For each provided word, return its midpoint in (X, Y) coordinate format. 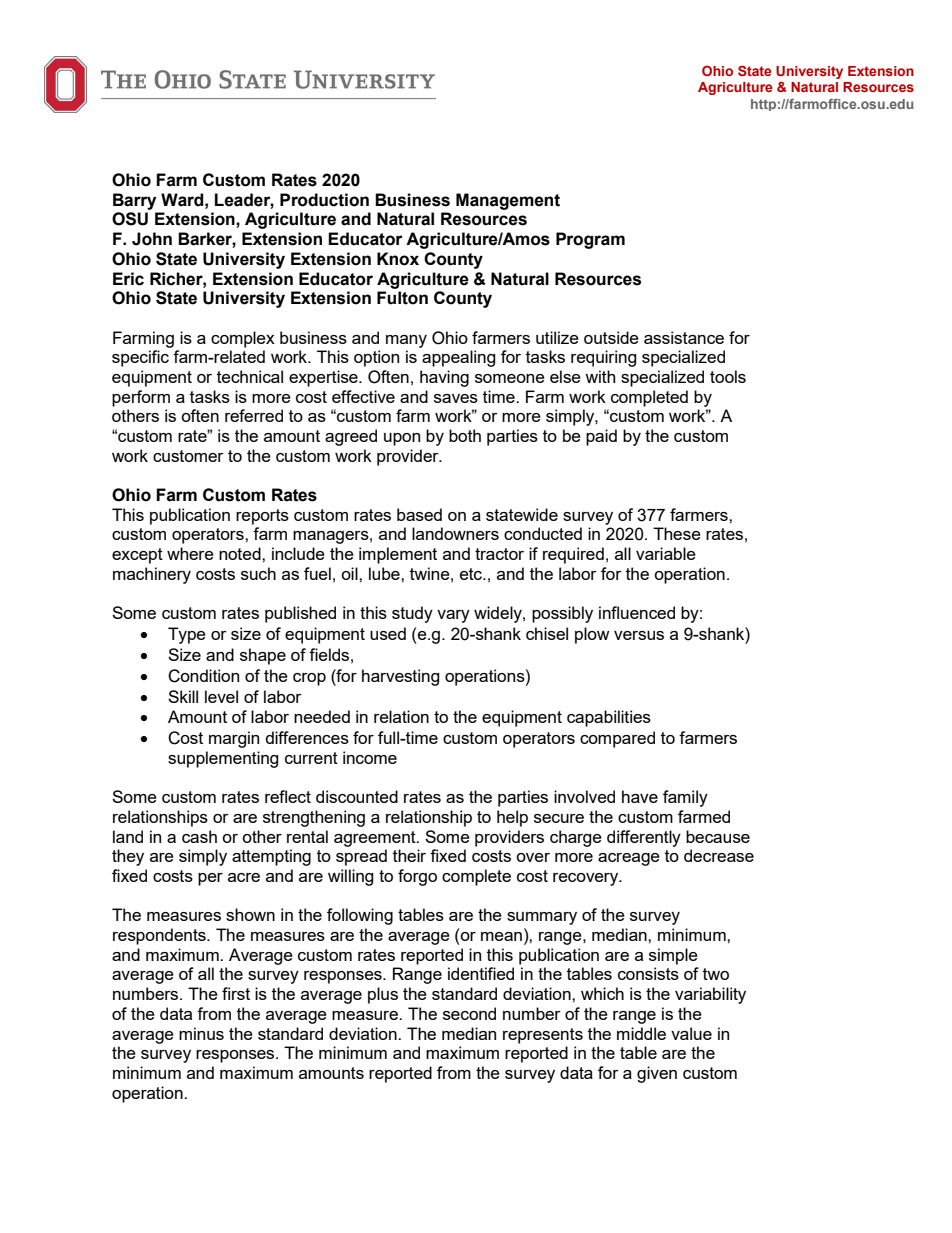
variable (666, 553)
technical (250, 376)
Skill (183, 696)
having (444, 378)
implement (398, 555)
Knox (398, 259)
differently (644, 838)
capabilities (609, 718)
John (152, 239)
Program (590, 240)
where (190, 553)
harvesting (401, 677)
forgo (417, 877)
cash (199, 836)
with (600, 376)
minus (201, 1033)
